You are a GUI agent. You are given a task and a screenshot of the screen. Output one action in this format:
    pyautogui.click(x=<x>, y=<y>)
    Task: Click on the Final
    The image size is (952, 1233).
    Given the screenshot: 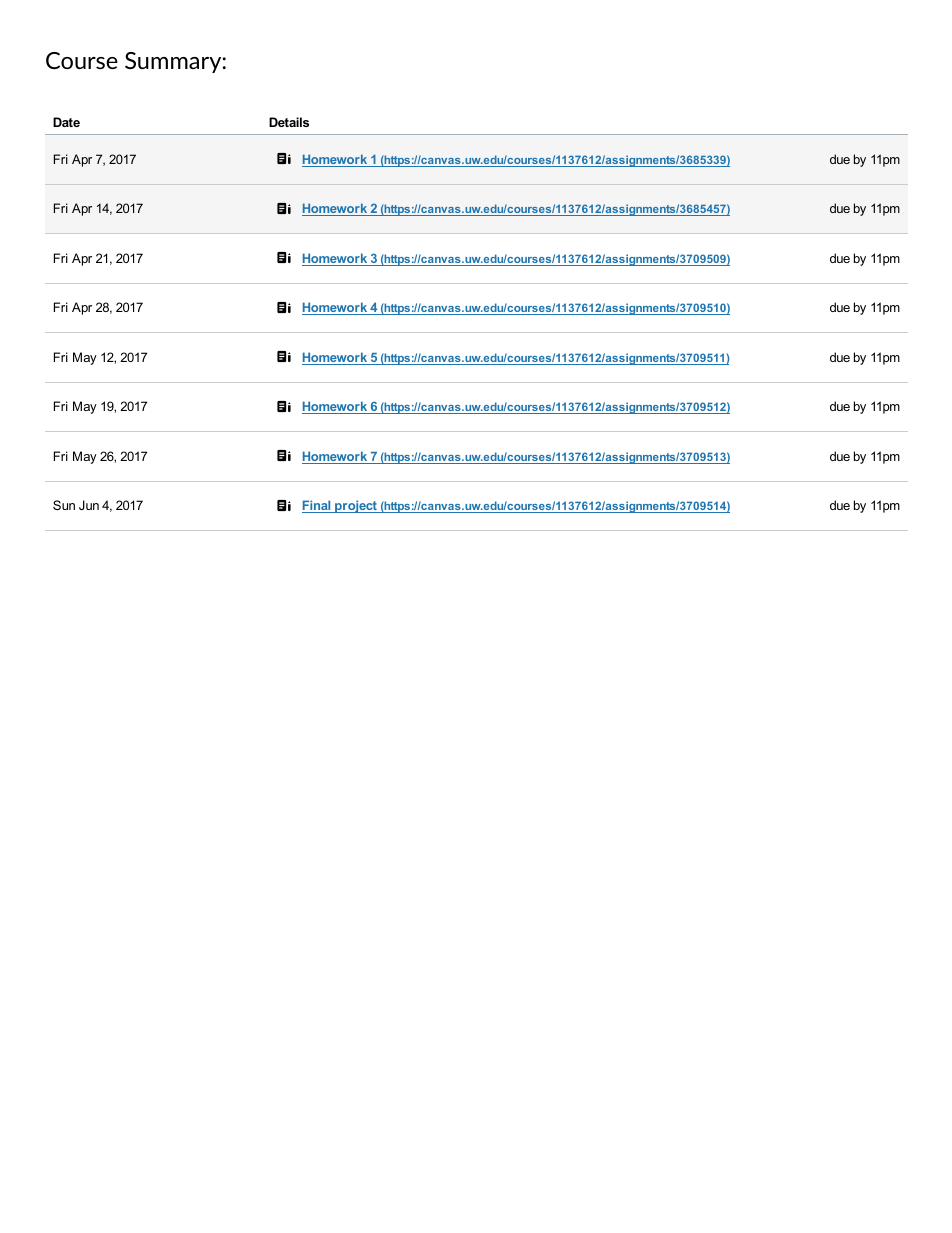 What is the action you would take?
    pyautogui.click(x=317, y=506)
